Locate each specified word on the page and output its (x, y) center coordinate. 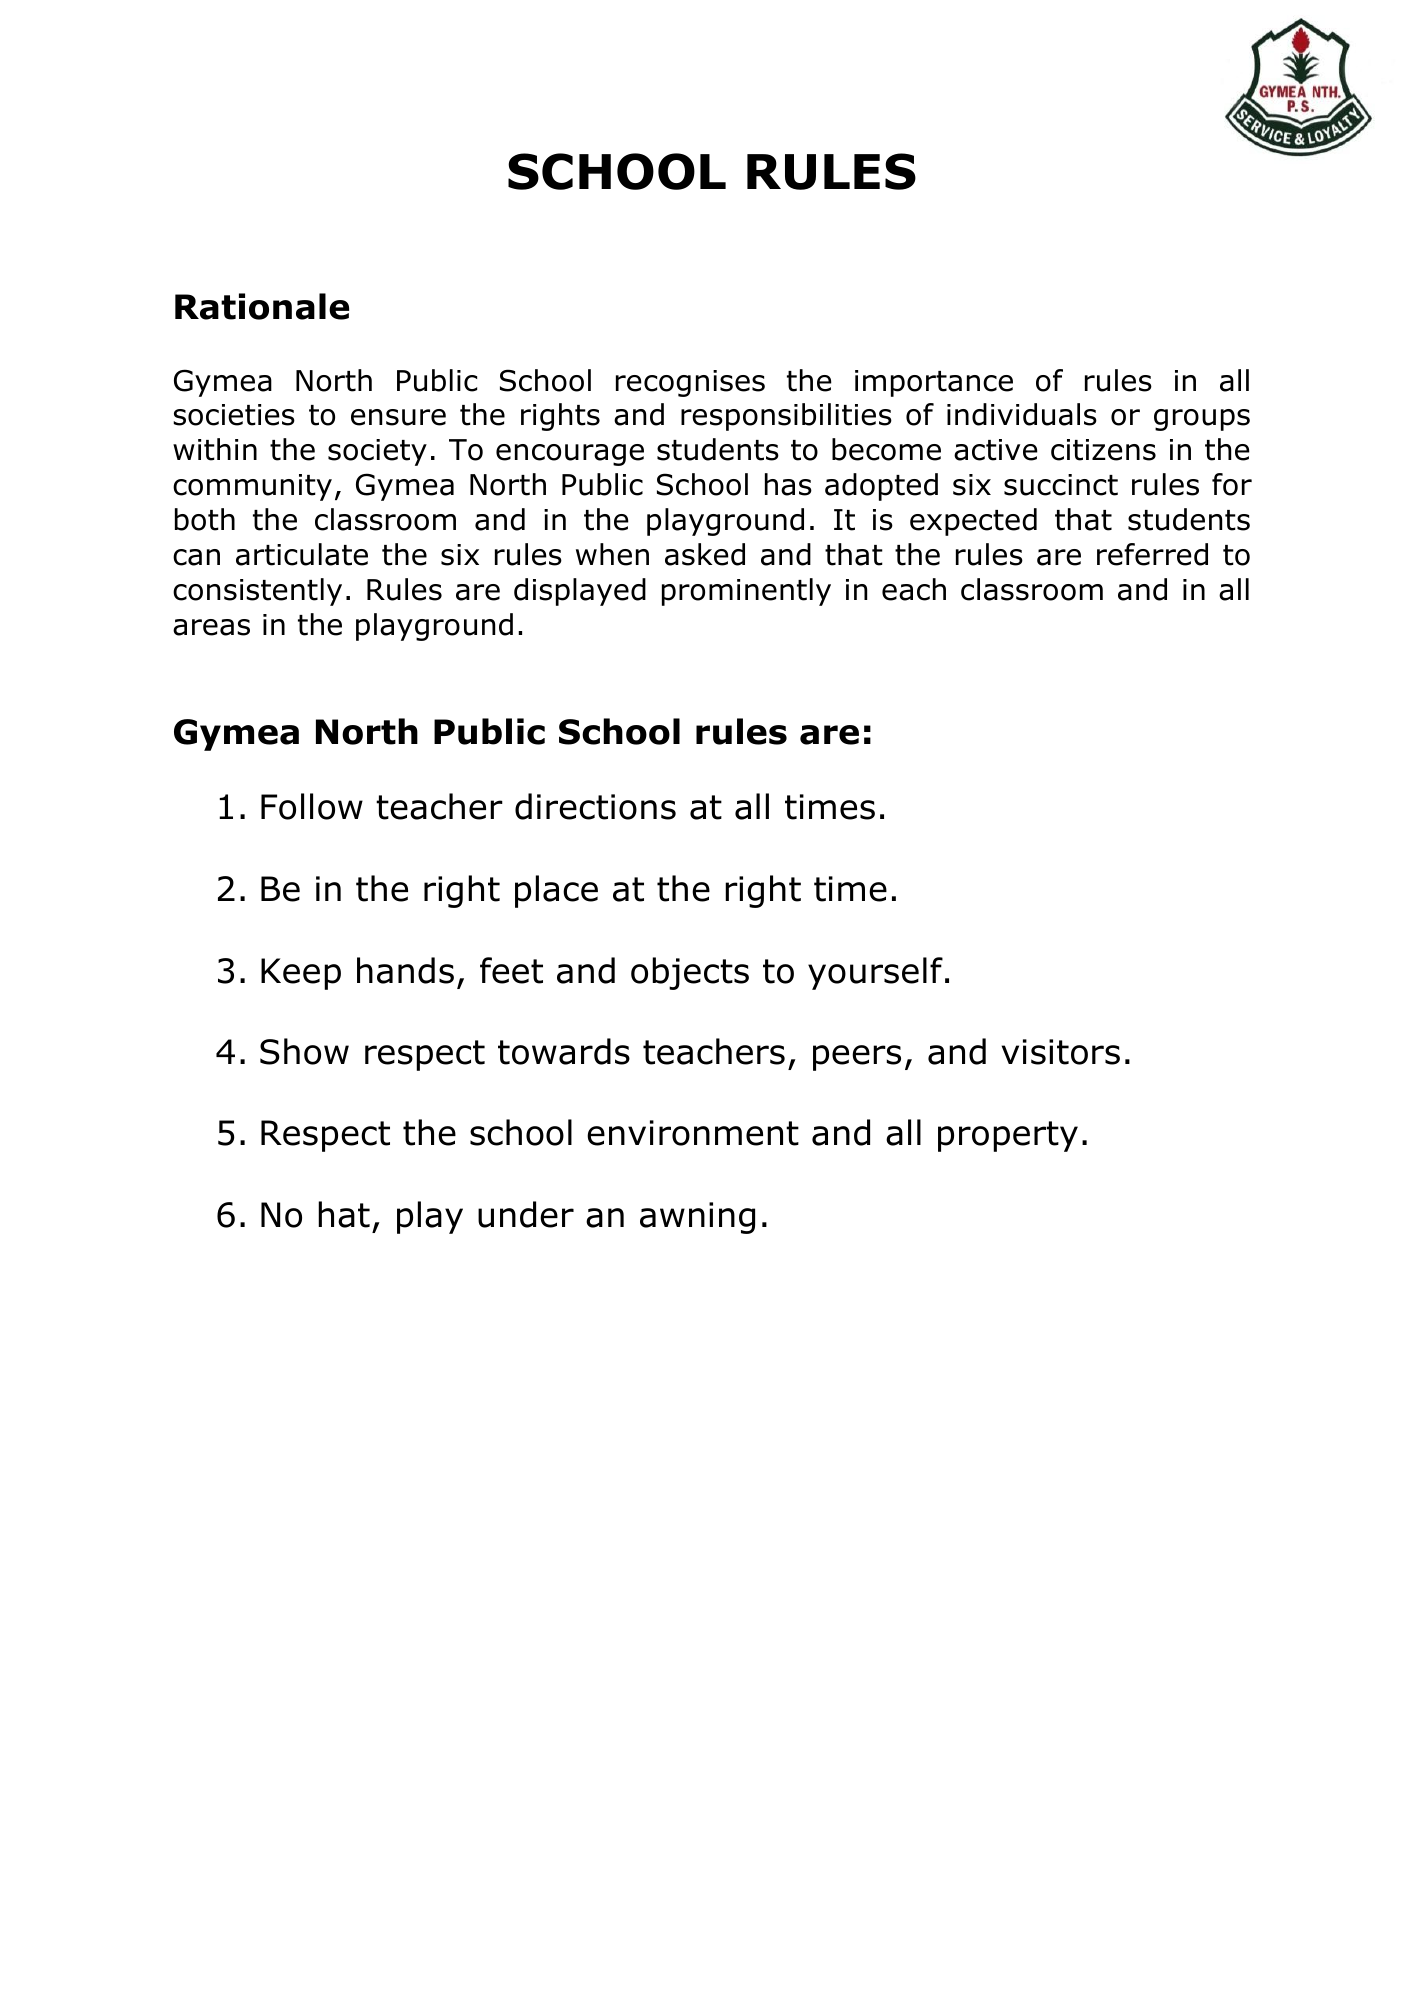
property (1008, 1136)
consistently (257, 592)
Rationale (262, 306)
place (556, 891)
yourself (875, 973)
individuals (1022, 414)
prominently (746, 592)
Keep (301, 974)
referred (1152, 554)
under (526, 1214)
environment (693, 1133)
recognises (690, 383)
